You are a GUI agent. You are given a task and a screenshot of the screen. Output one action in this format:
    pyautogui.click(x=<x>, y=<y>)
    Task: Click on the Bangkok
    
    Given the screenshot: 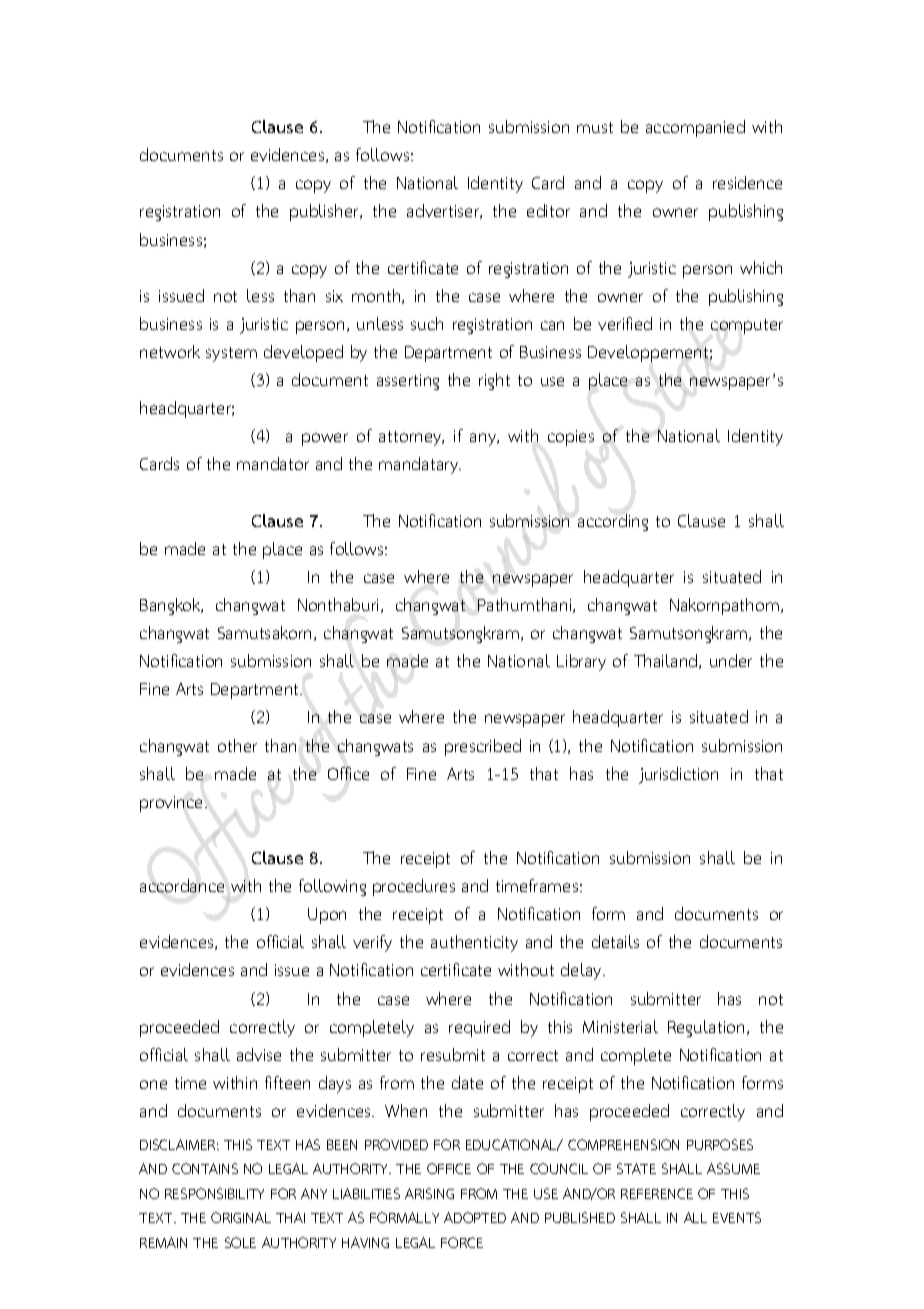 What is the action you would take?
    pyautogui.click(x=171, y=606)
